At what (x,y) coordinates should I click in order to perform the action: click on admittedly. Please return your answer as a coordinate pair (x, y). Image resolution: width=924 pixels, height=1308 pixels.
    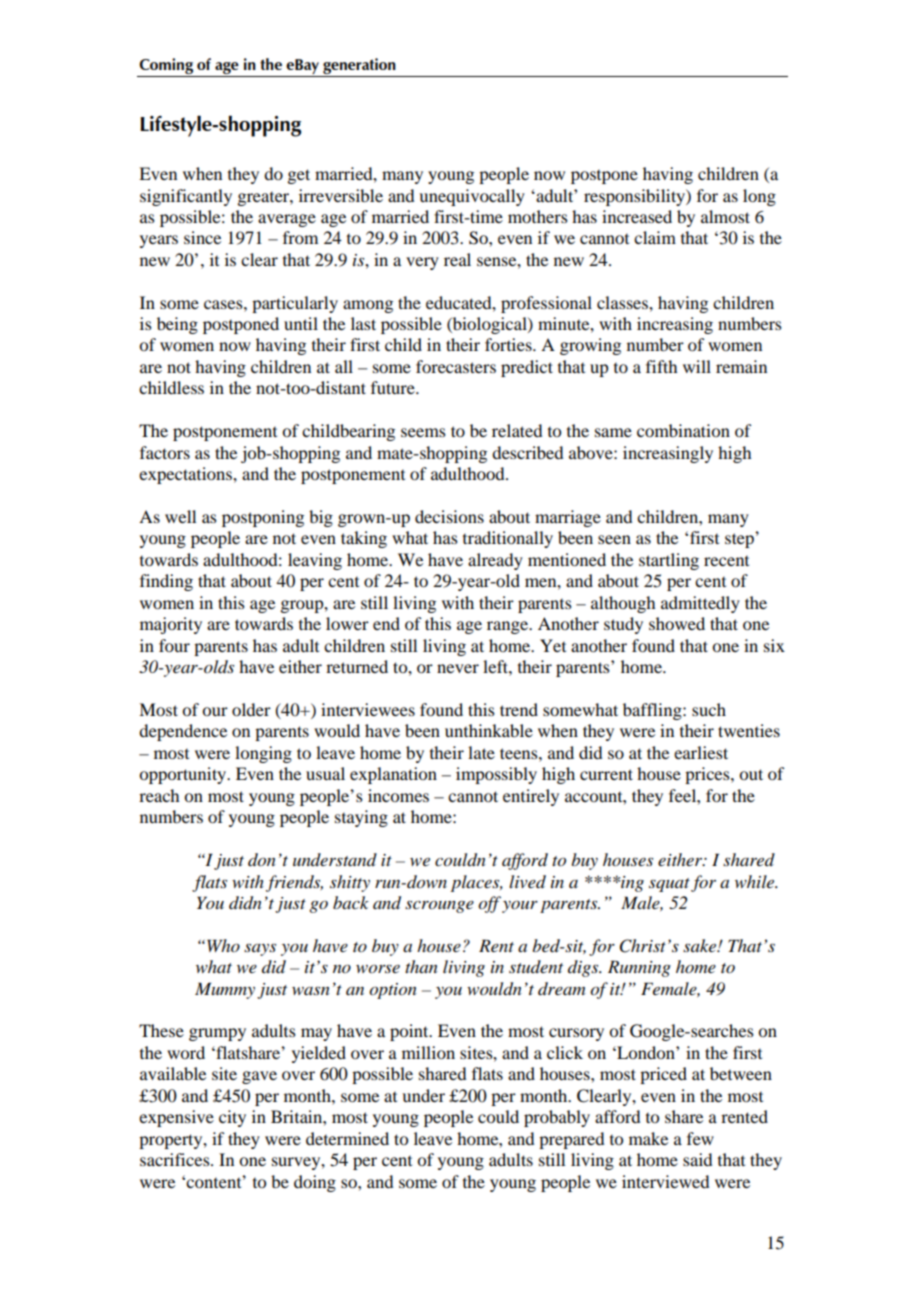
    Looking at the image, I should click on (700, 604).
